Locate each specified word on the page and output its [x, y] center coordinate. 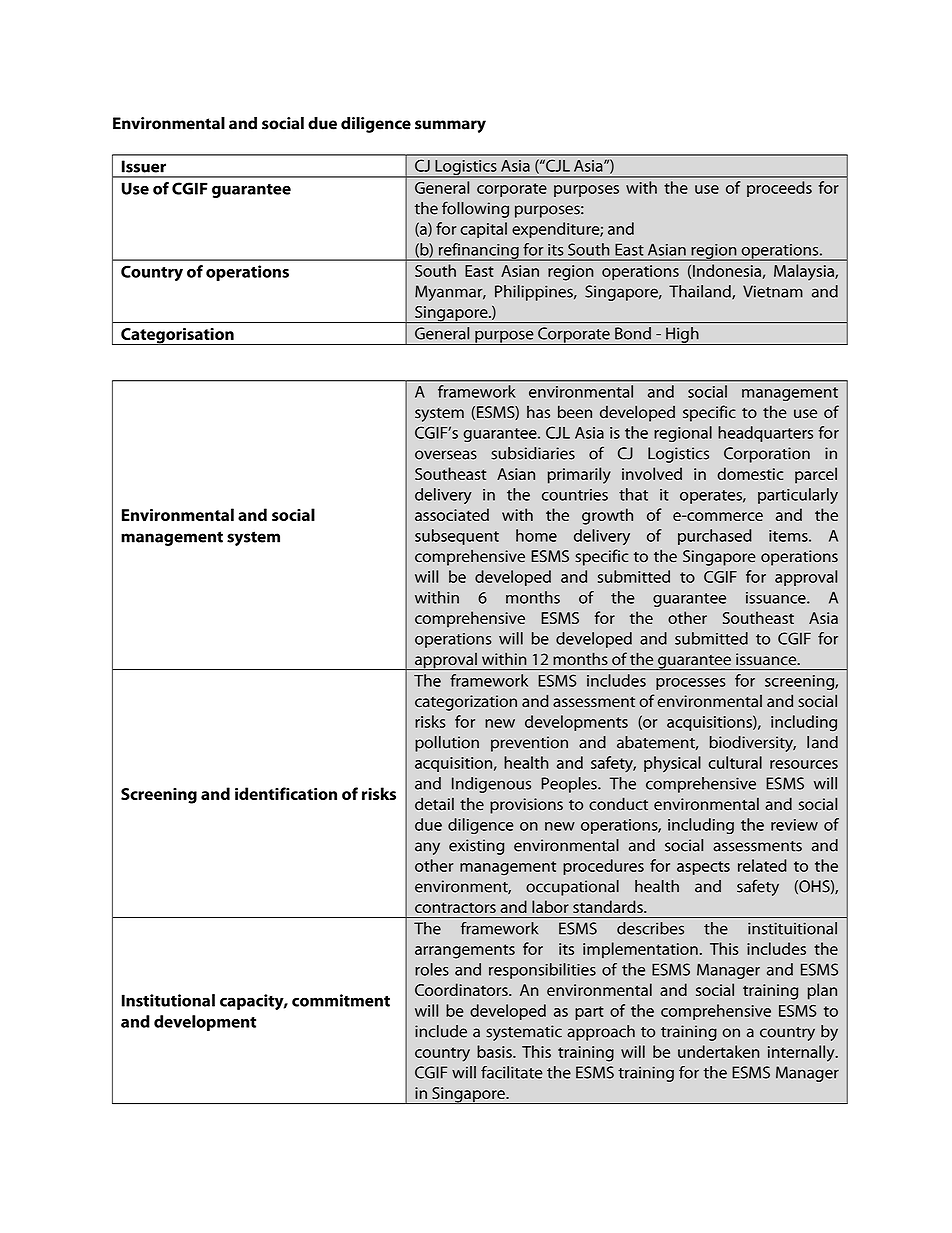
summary [450, 126]
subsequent [457, 537]
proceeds [779, 189]
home [536, 535]
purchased [715, 537]
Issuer [144, 166]
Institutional [168, 1000]
